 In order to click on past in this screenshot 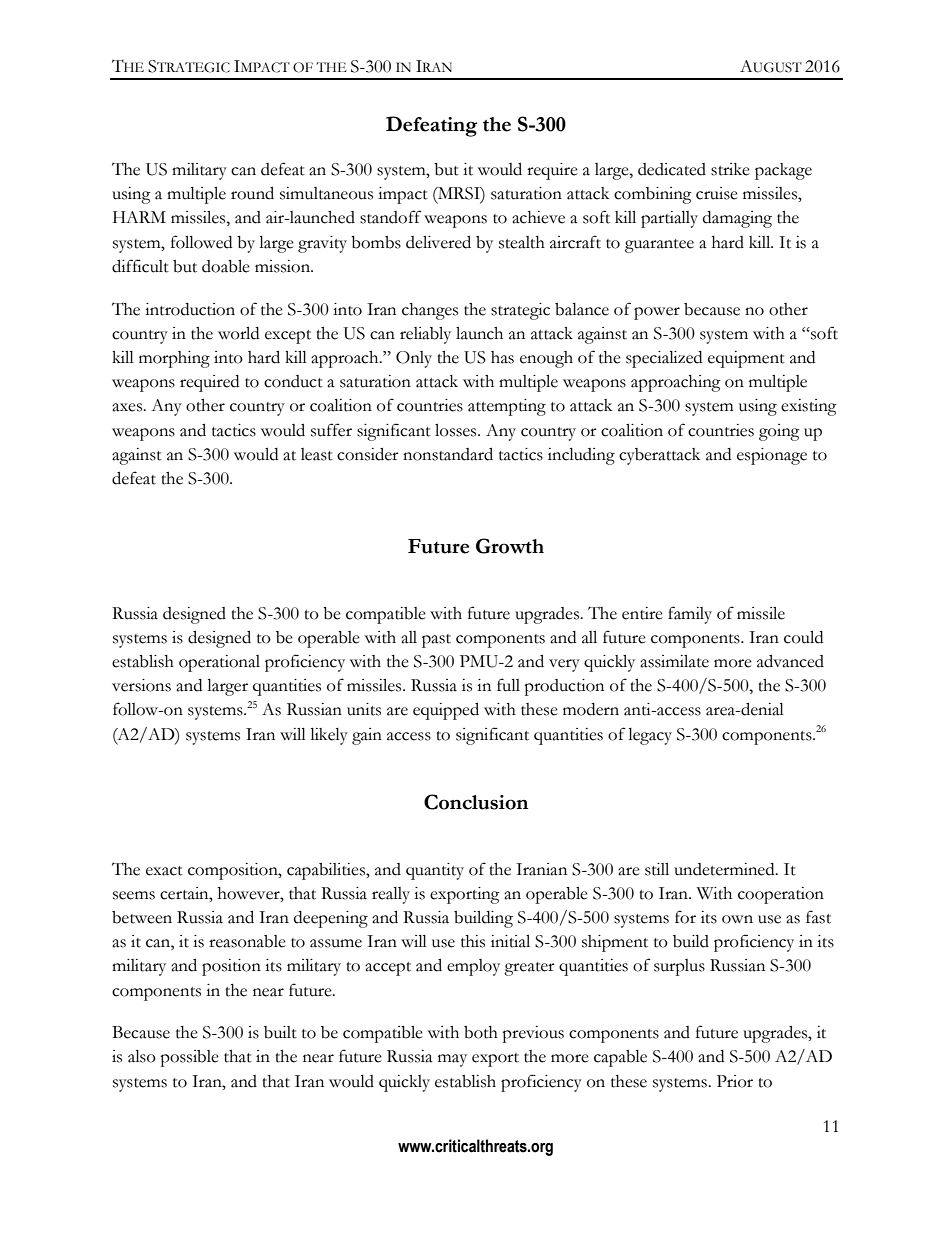, I will do `click(436, 641)`.
